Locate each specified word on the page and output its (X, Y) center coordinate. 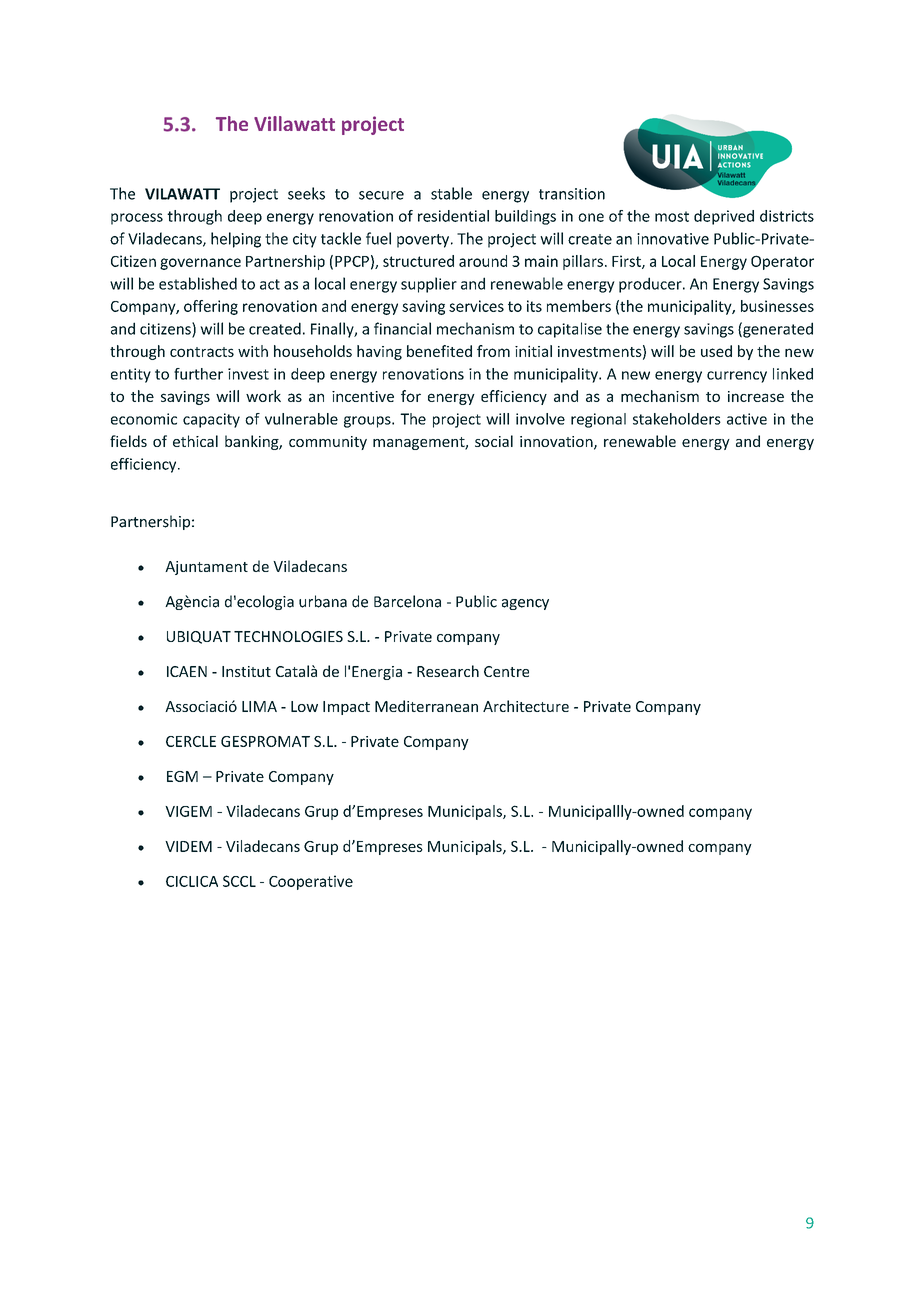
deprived (724, 217)
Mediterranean (426, 706)
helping (236, 240)
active (747, 419)
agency (525, 604)
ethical (195, 441)
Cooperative (311, 882)
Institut (246, 671)
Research (448, 671)
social (494, 441)
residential (453, 216)
